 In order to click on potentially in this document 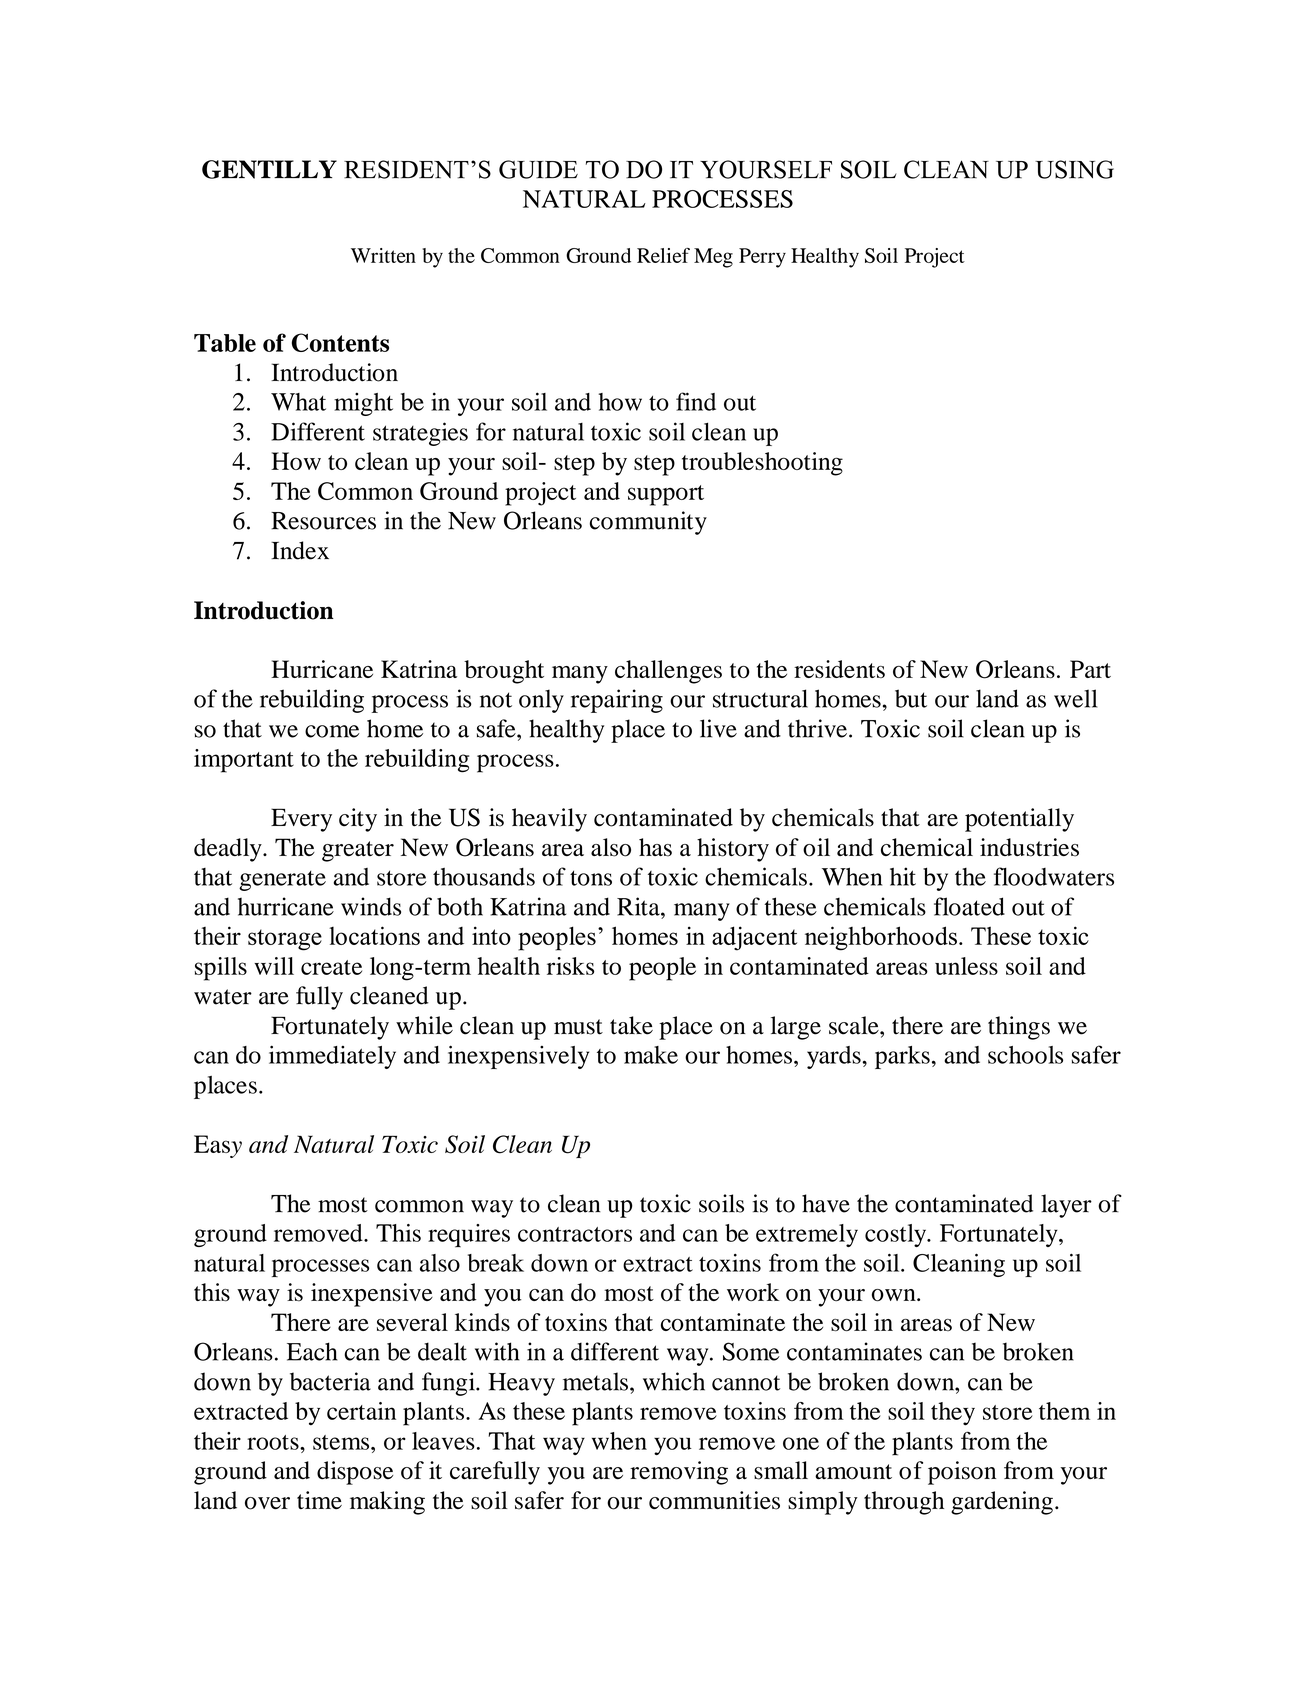, I will do `click(1019, 820)`.
